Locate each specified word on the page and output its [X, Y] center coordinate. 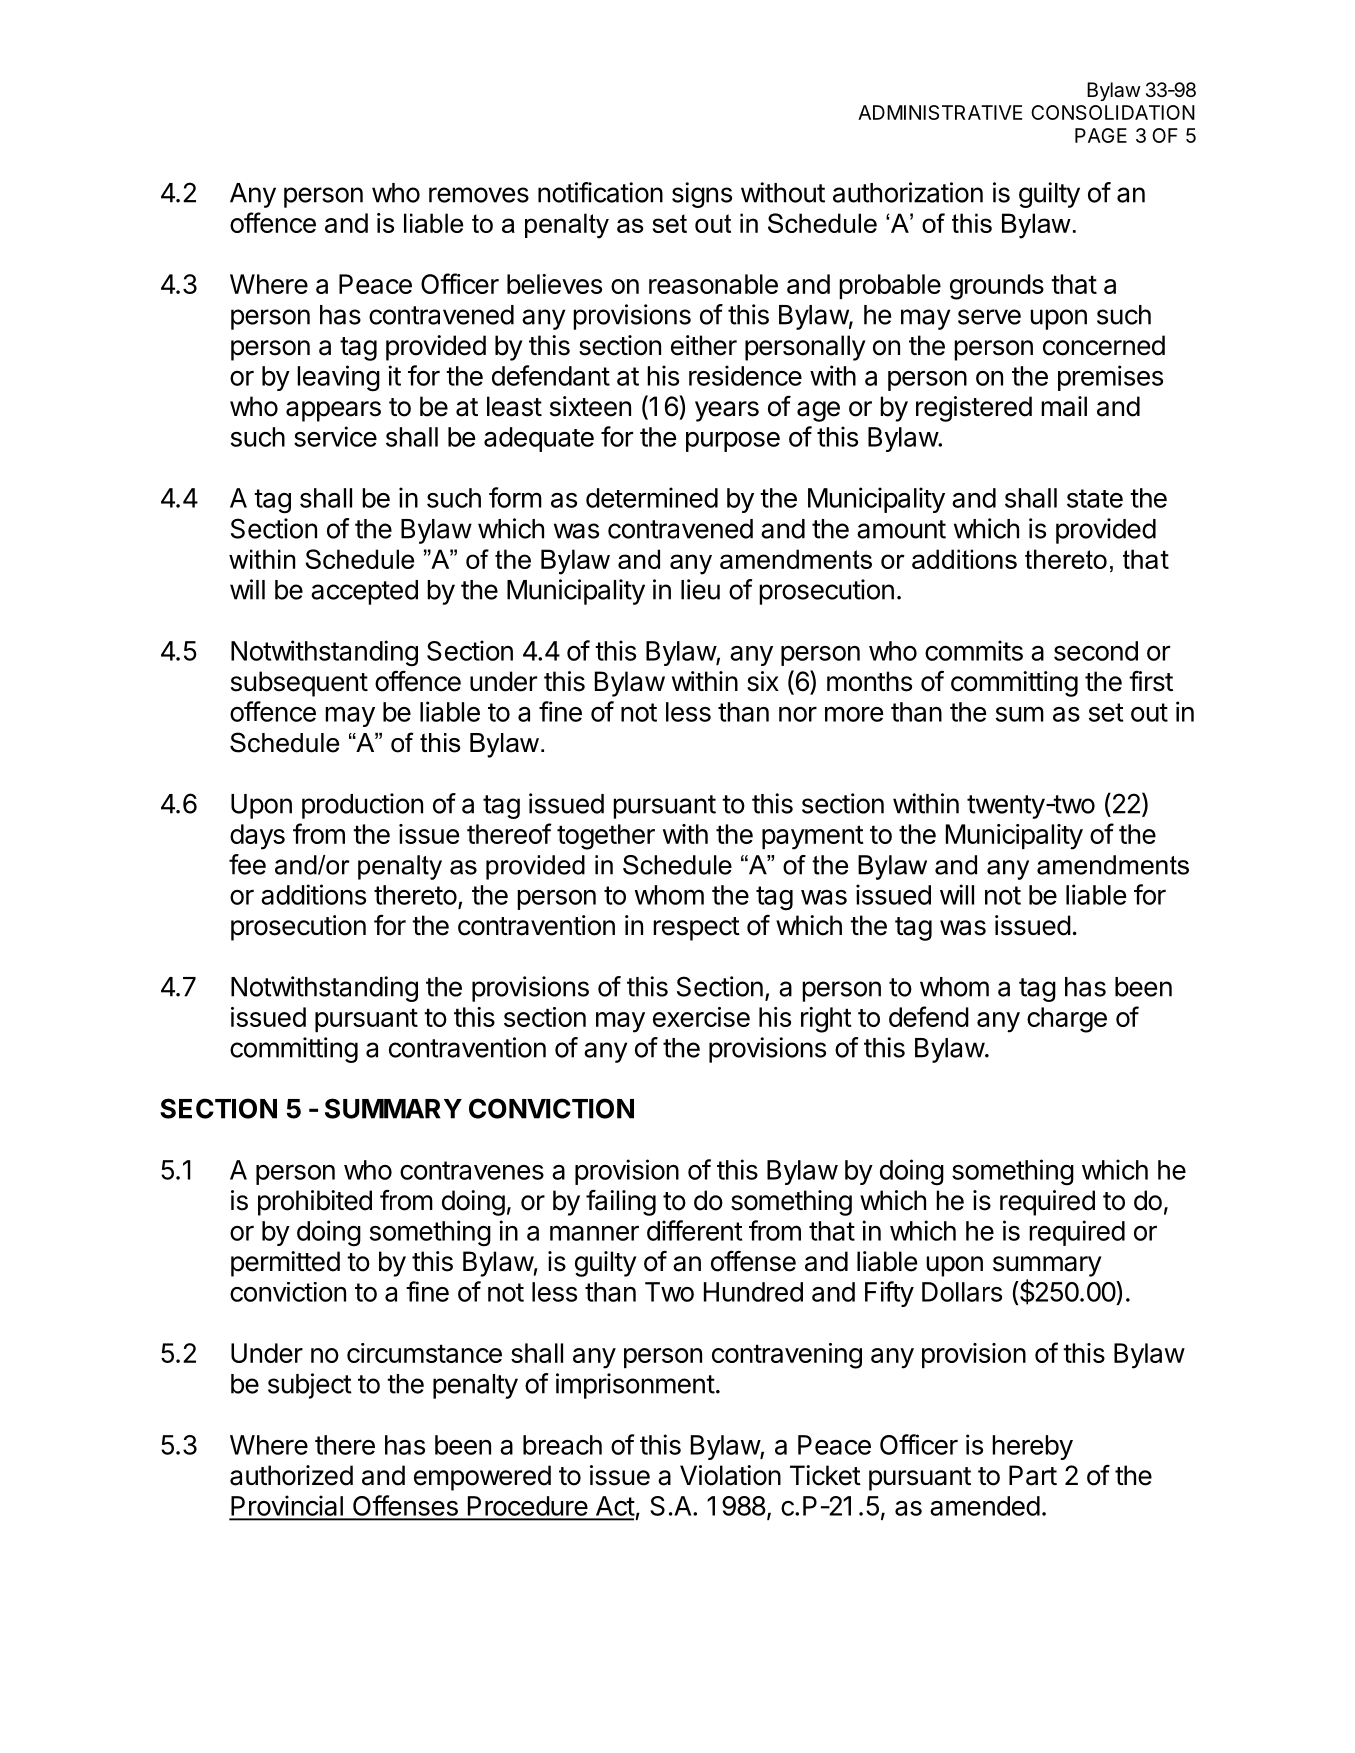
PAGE [1101, 135]
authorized [291, 1475]
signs [702, 195]
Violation [730, 1475]
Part [1033, 1475]
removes [479, 195]
